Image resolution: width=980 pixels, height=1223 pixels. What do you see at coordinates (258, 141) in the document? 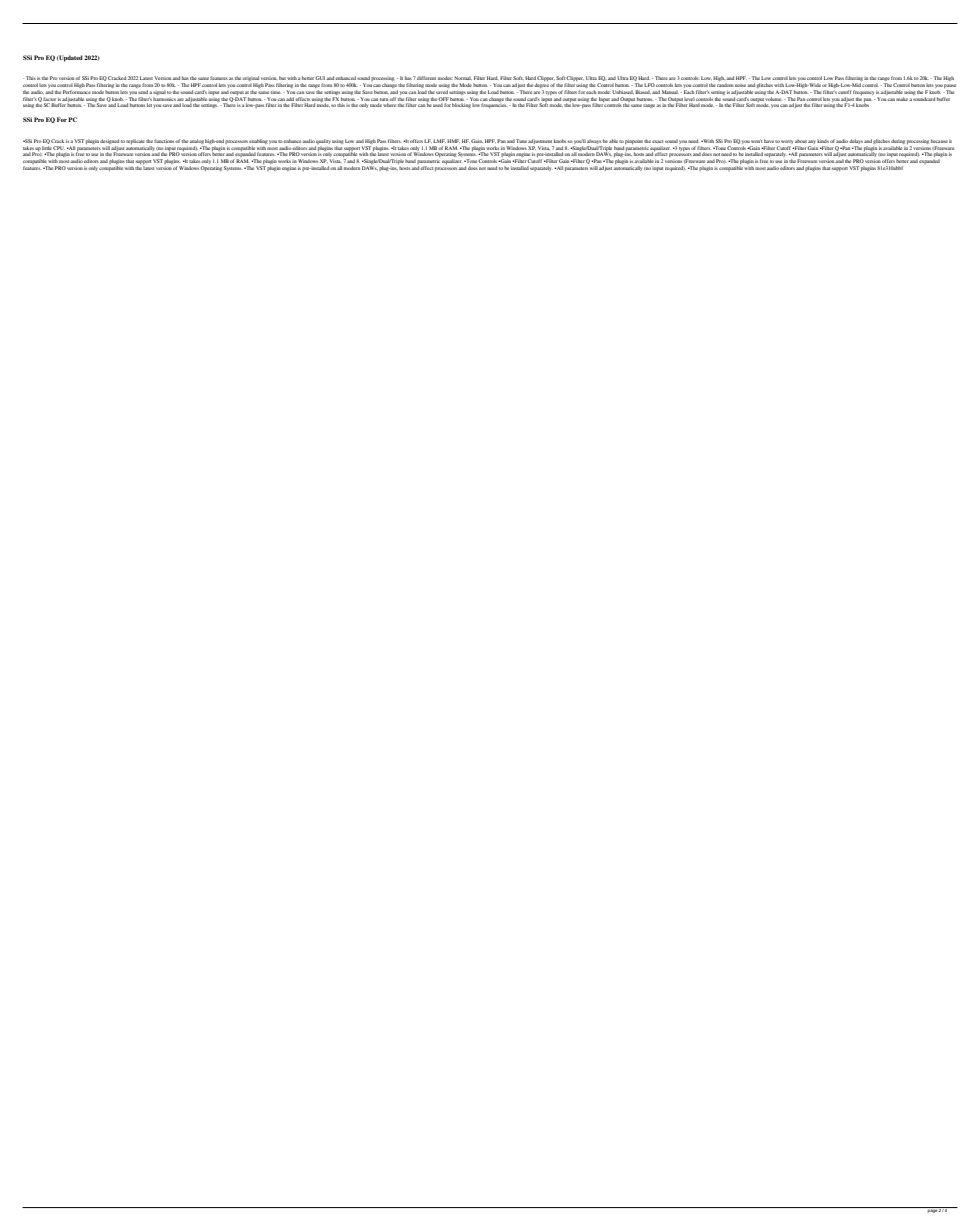
I see `enabling` at bounding box center [258, 141].
